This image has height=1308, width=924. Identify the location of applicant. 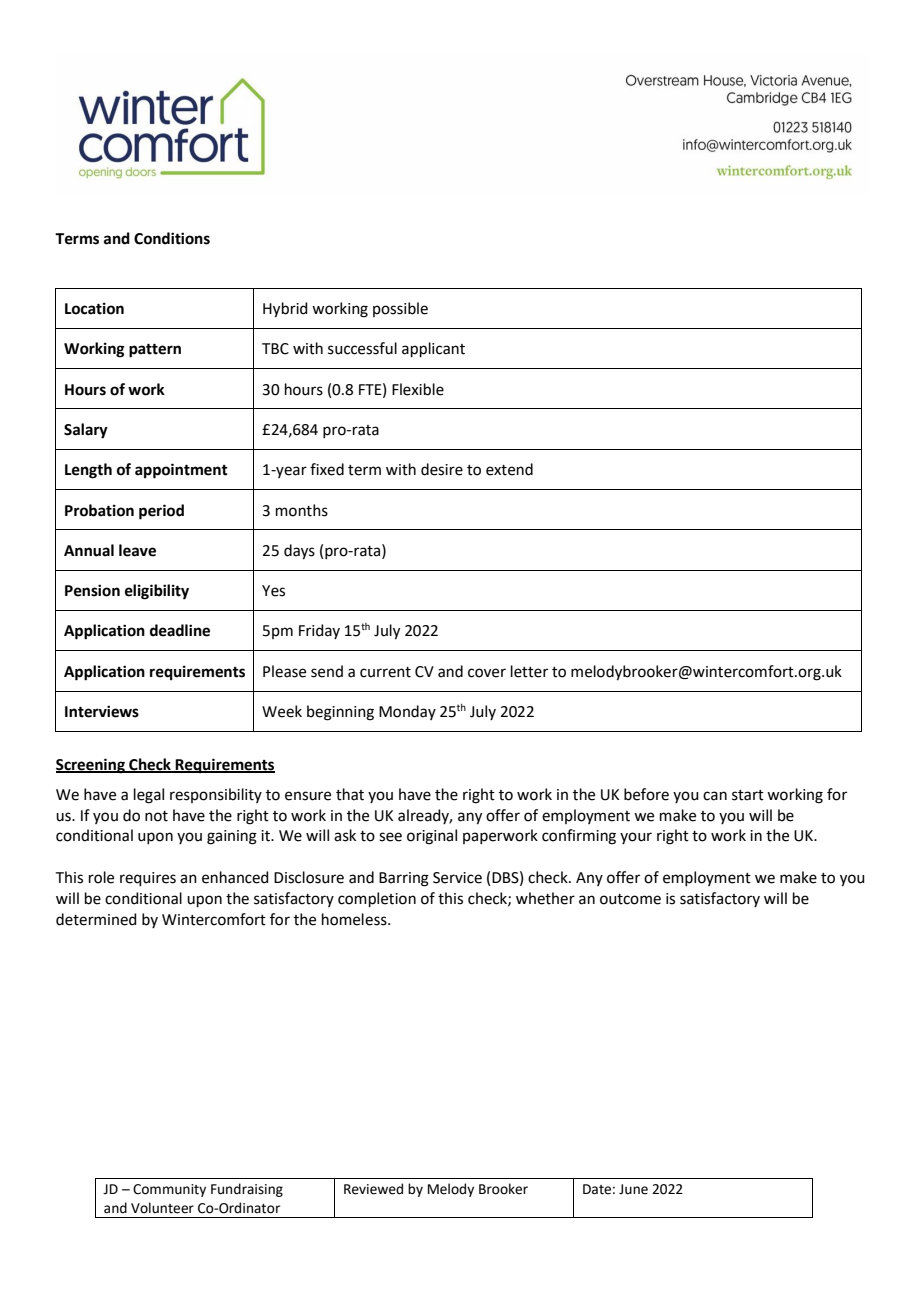
(433, 349).
